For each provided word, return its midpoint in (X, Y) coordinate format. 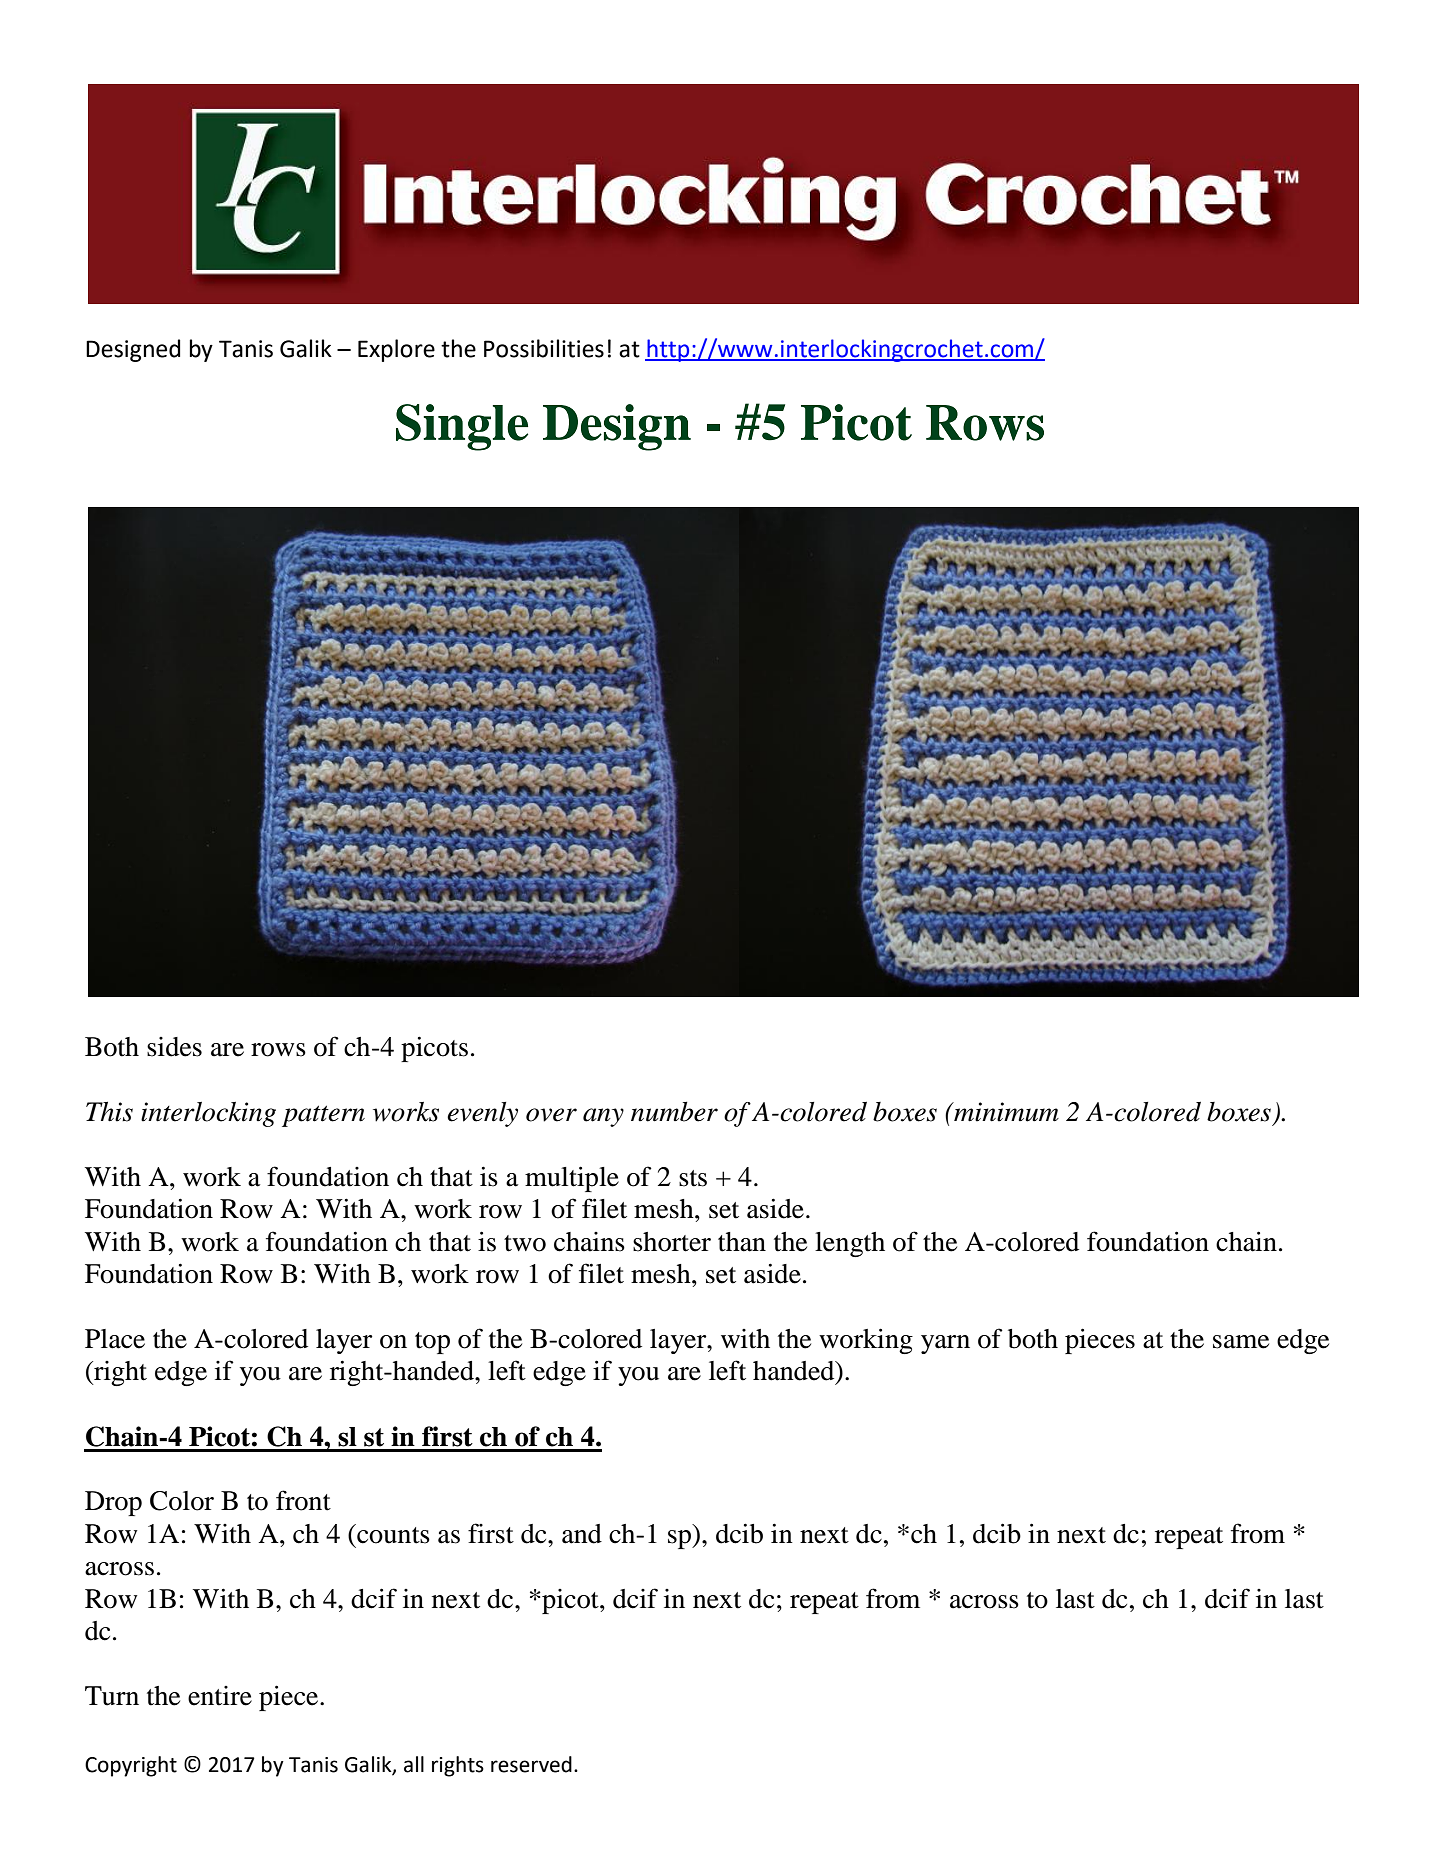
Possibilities (544, 348)
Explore (396, 350)
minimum (1005, 1112)
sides (174, 1047)
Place (115, 1339)
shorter (672, 1242)
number (674, 1111)
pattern (323, 1116)
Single (462, 427)
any (603, 1117)
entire (220, 1696)
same (1241, 1342)
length (850, 1244)
